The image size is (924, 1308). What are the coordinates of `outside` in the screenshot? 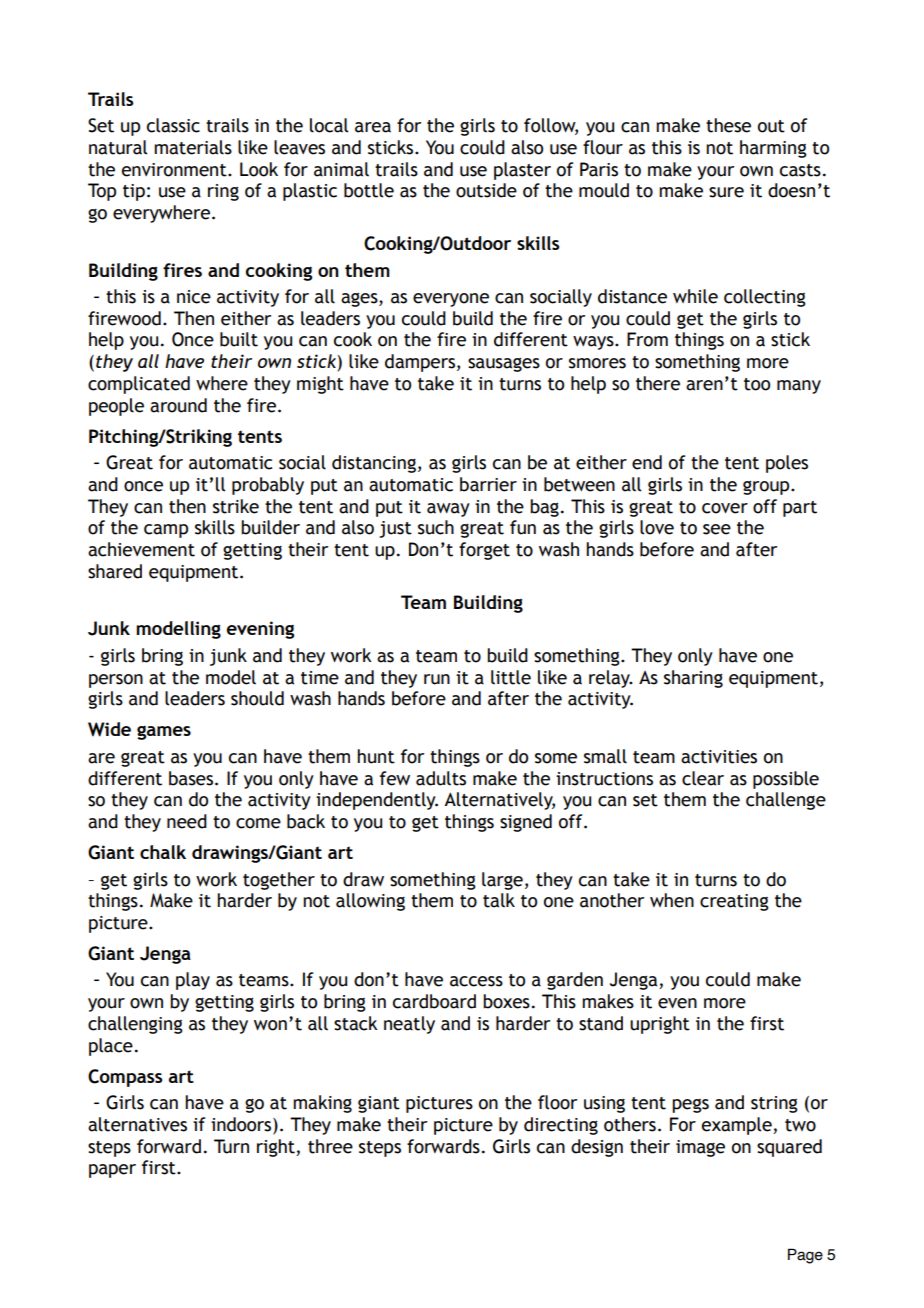 It's located at (486, 190).
